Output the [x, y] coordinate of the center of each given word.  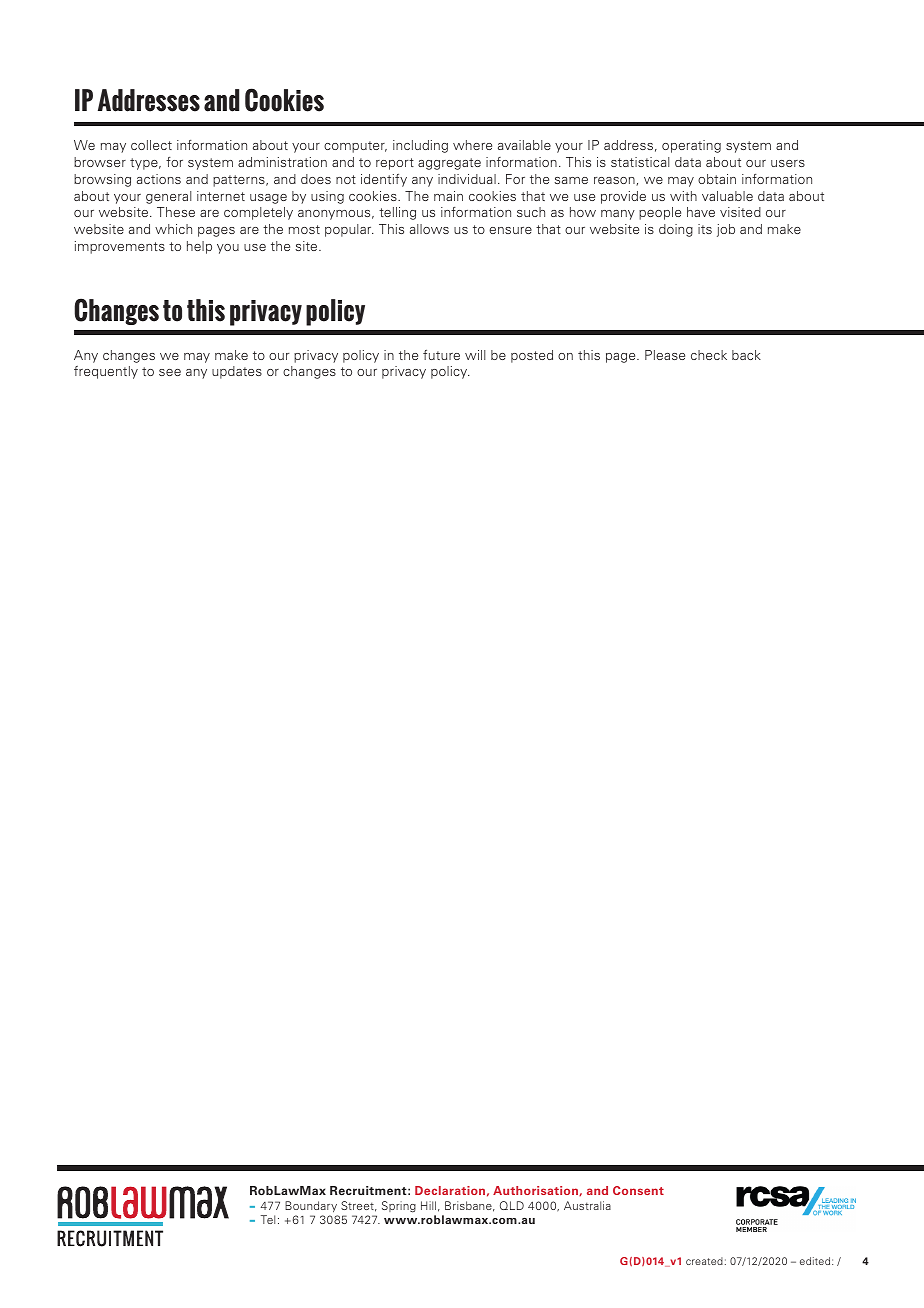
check [709, 355]
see [170, 372]
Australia [587, 1205]
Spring [399, 1207]
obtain [717, 179]
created [704, 1261]
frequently [106, 372]
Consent [638, 1190]
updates [237, 372]
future [441, 355]
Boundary [311, 1207]
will [475, 355]
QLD [512, 1205]
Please [665, 355]
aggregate [449, 164]
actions [159, 179]
